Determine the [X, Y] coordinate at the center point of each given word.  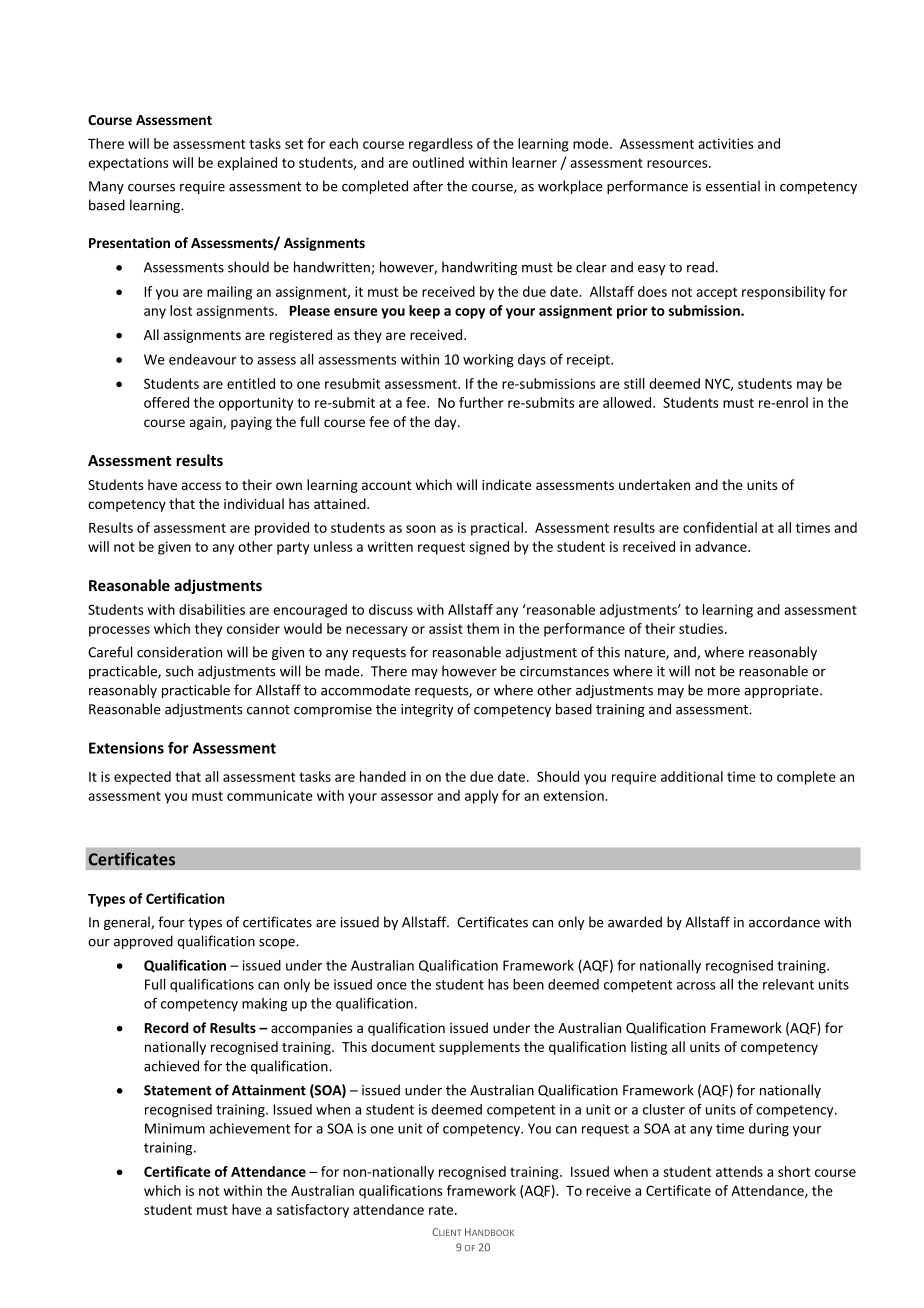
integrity [427, 710]
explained [247, 164]
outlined [438, 162]
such [179, 671]
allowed [628, 402]
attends [739, 1171]
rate [442, 1210]
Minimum [175, 1128]
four [171, 922]
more [724, 692]
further [481, 402]
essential [733, 186]
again [206, 423]
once [392, 986]
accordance [784, 922]
